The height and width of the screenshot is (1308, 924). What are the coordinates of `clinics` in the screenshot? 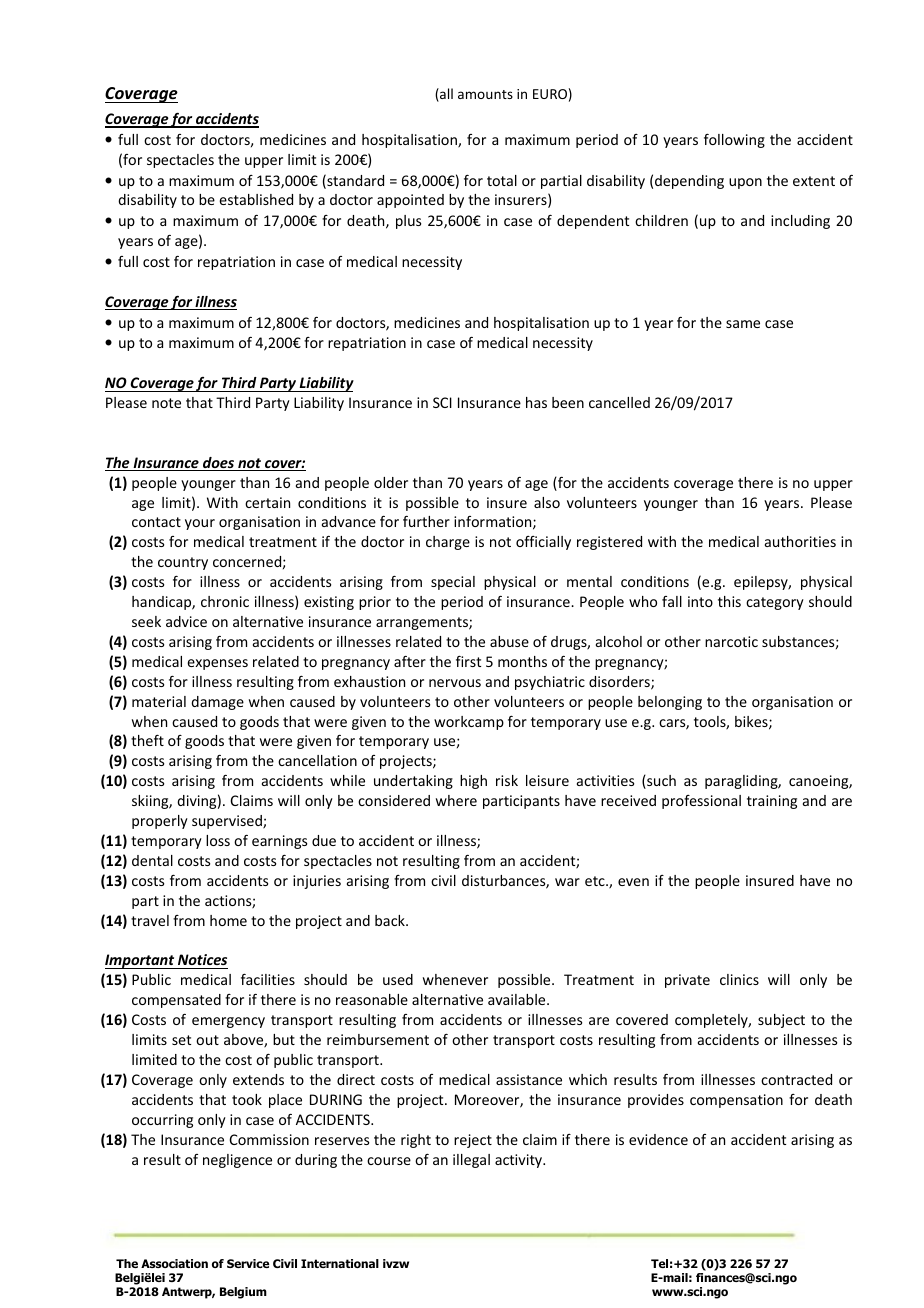 It's located at (739, 979).
